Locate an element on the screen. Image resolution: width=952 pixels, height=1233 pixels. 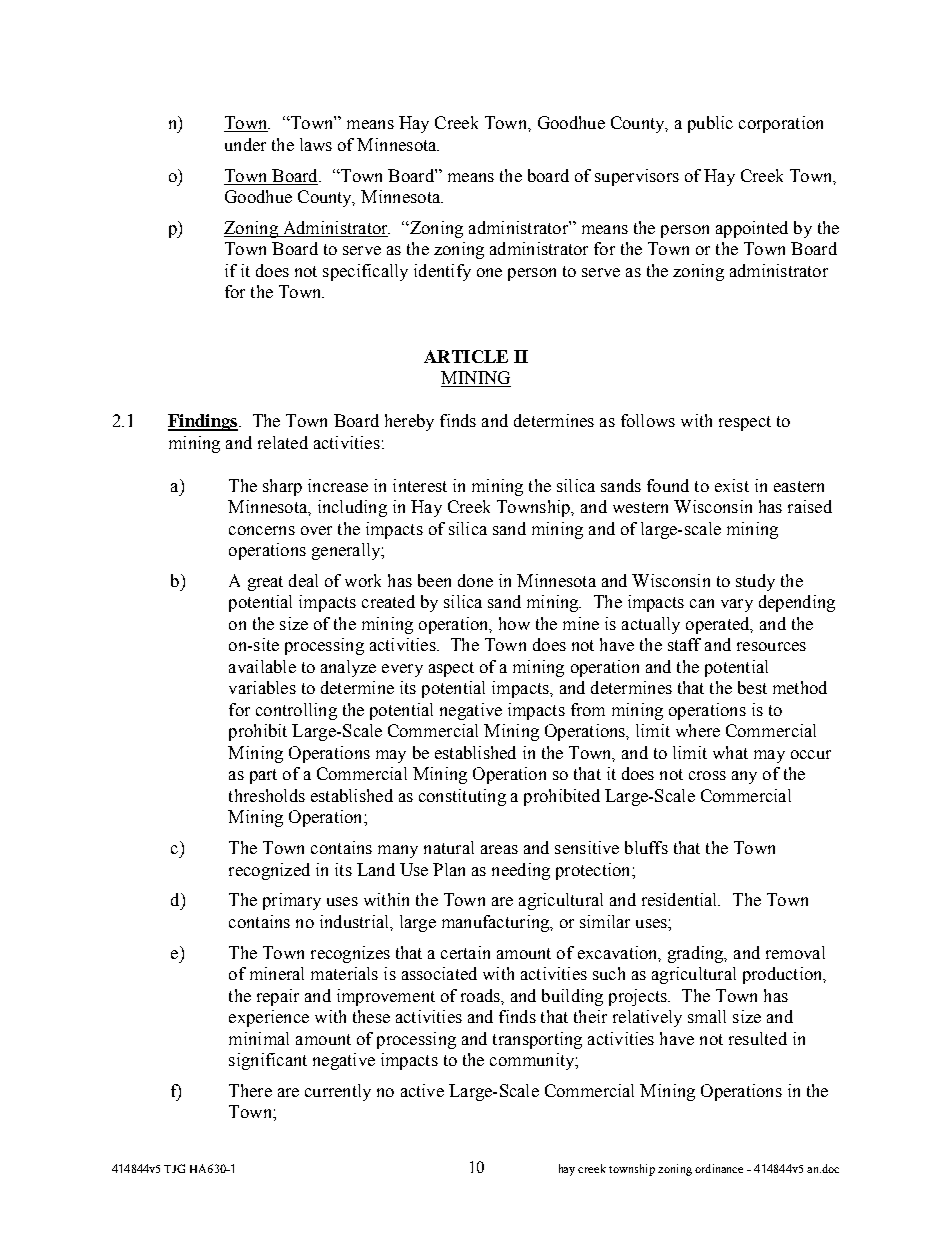
ordinance is located at coordinates (719, 1168).
